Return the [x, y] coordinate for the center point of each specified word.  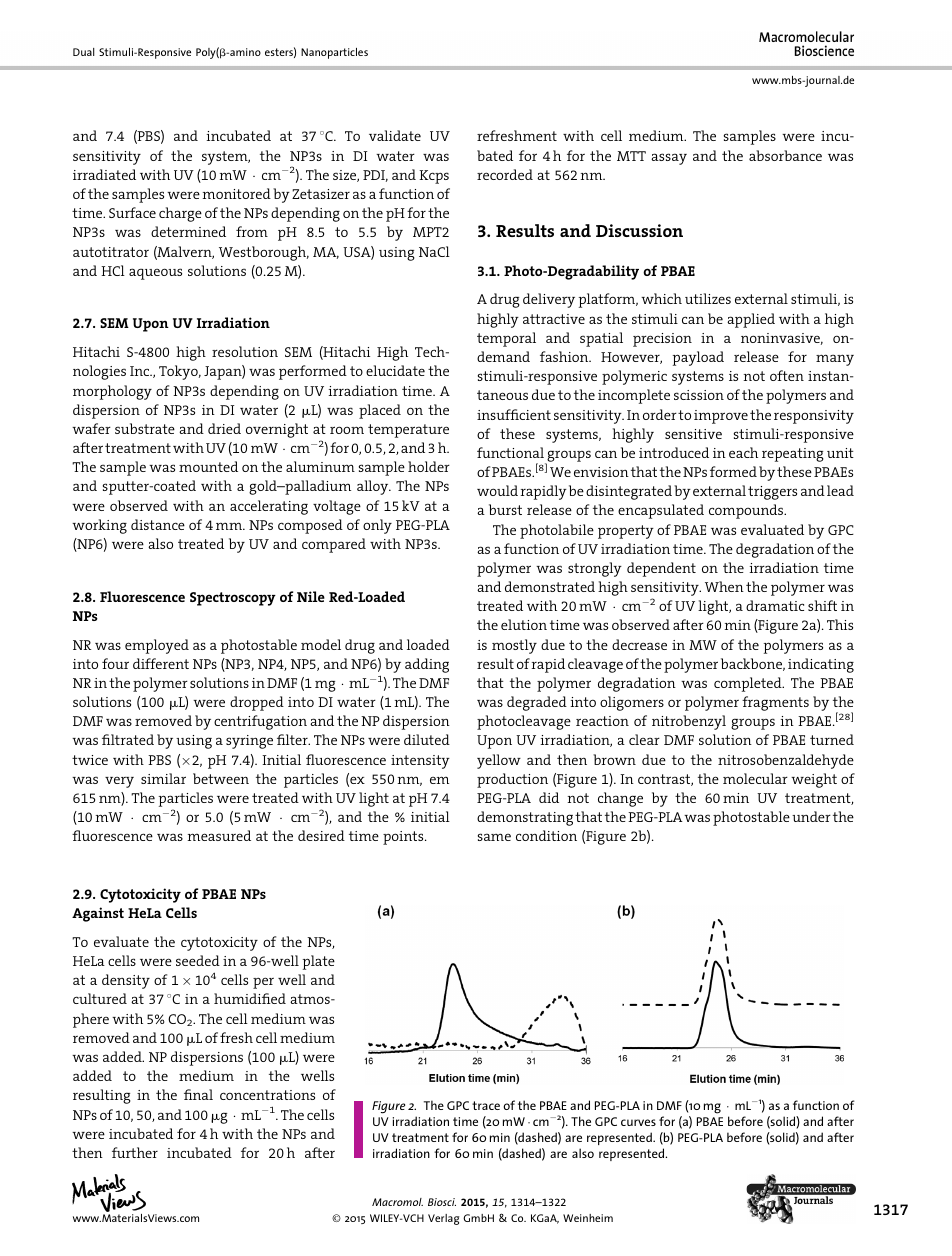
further [135, 1152]
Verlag [443, 1219]
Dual [84, 52]
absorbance [785, 155]
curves [638, 1122]
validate [395, 135]
